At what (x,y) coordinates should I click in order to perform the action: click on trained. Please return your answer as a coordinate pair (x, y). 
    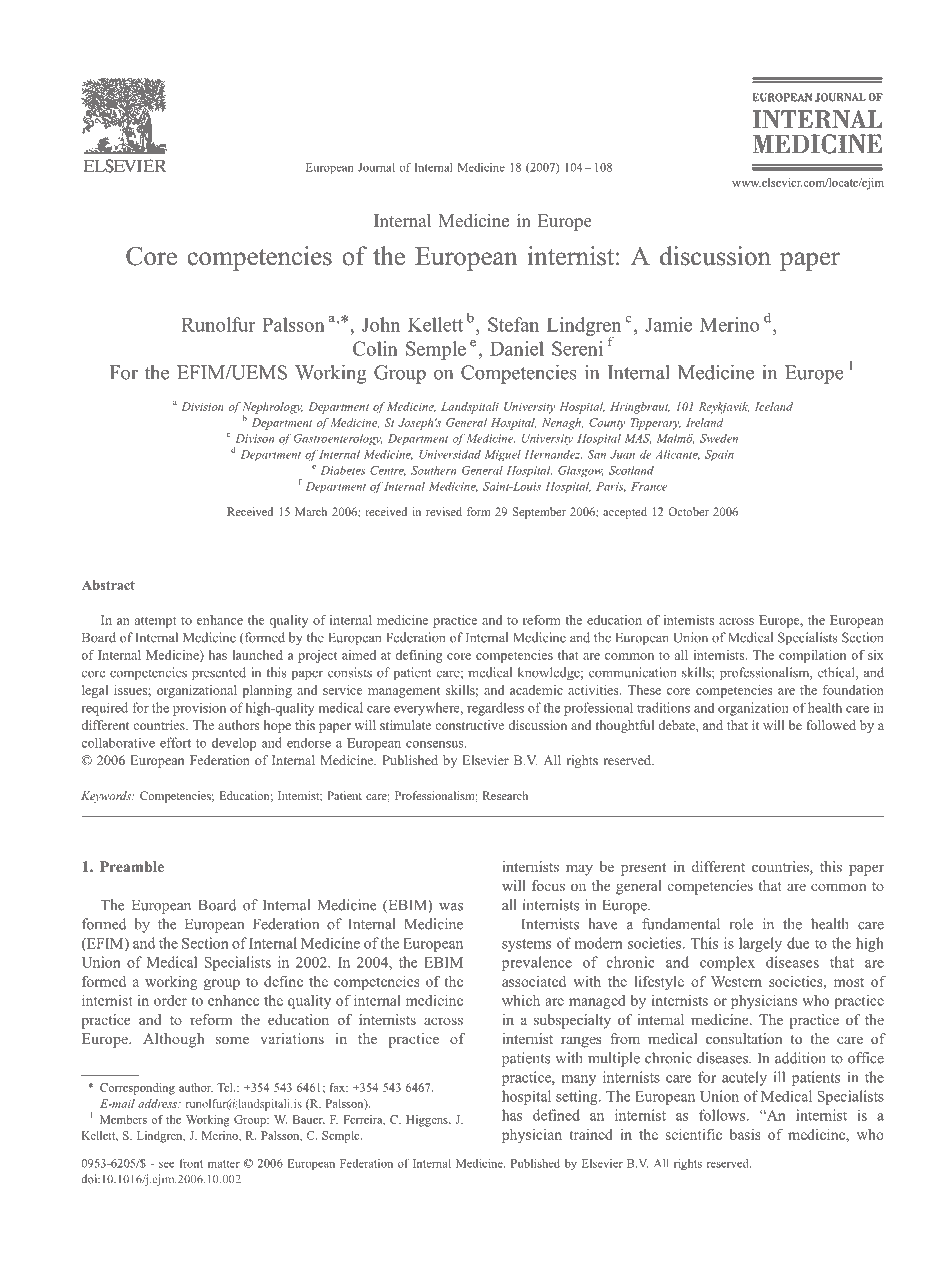
    Looking at the image, I should click on (591, 1134).
